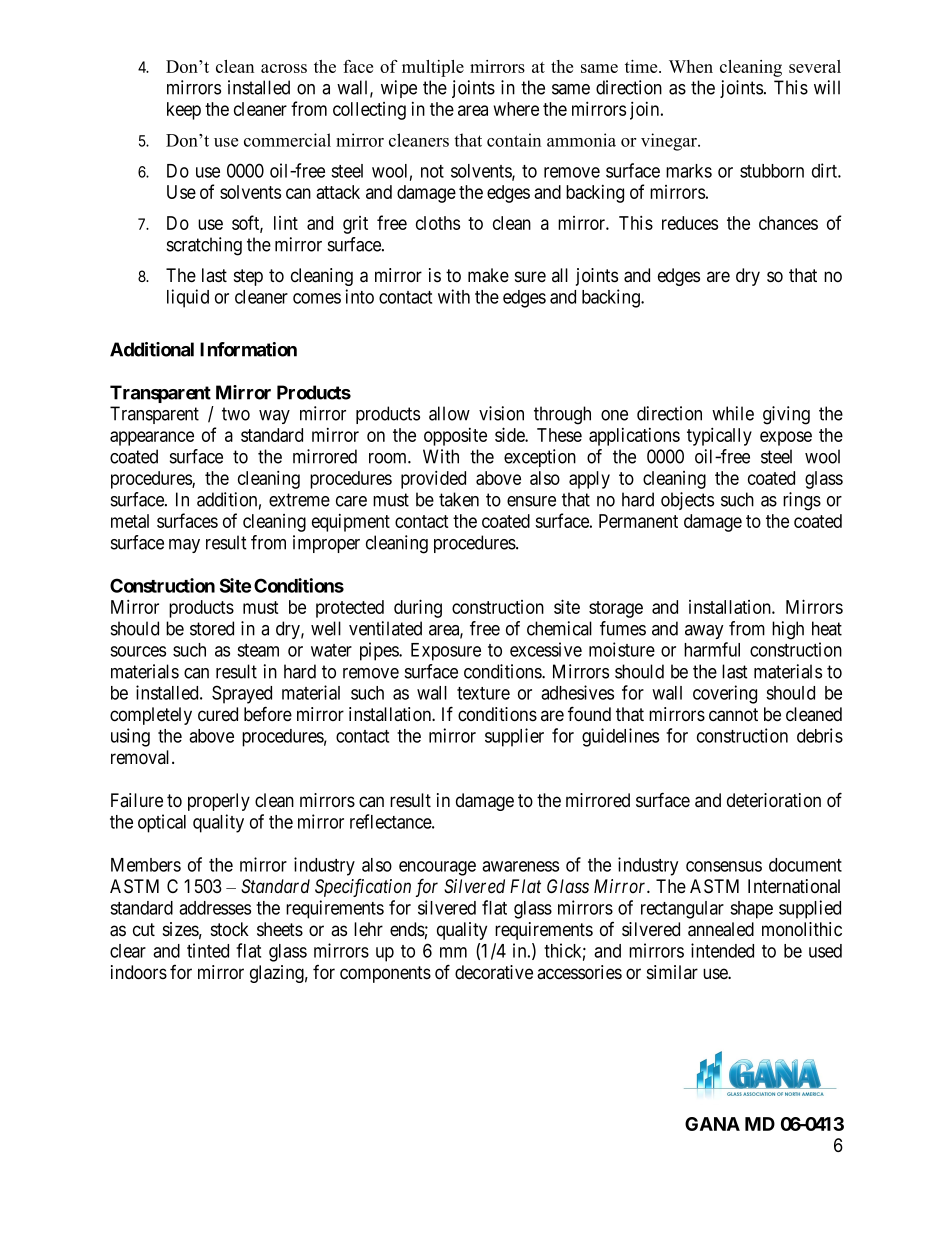 Image resolution: width=952 pixels, height=1233 pixels. Describe the element at coordinates (691, 66) in the screenshot. I see `When` at that location.
